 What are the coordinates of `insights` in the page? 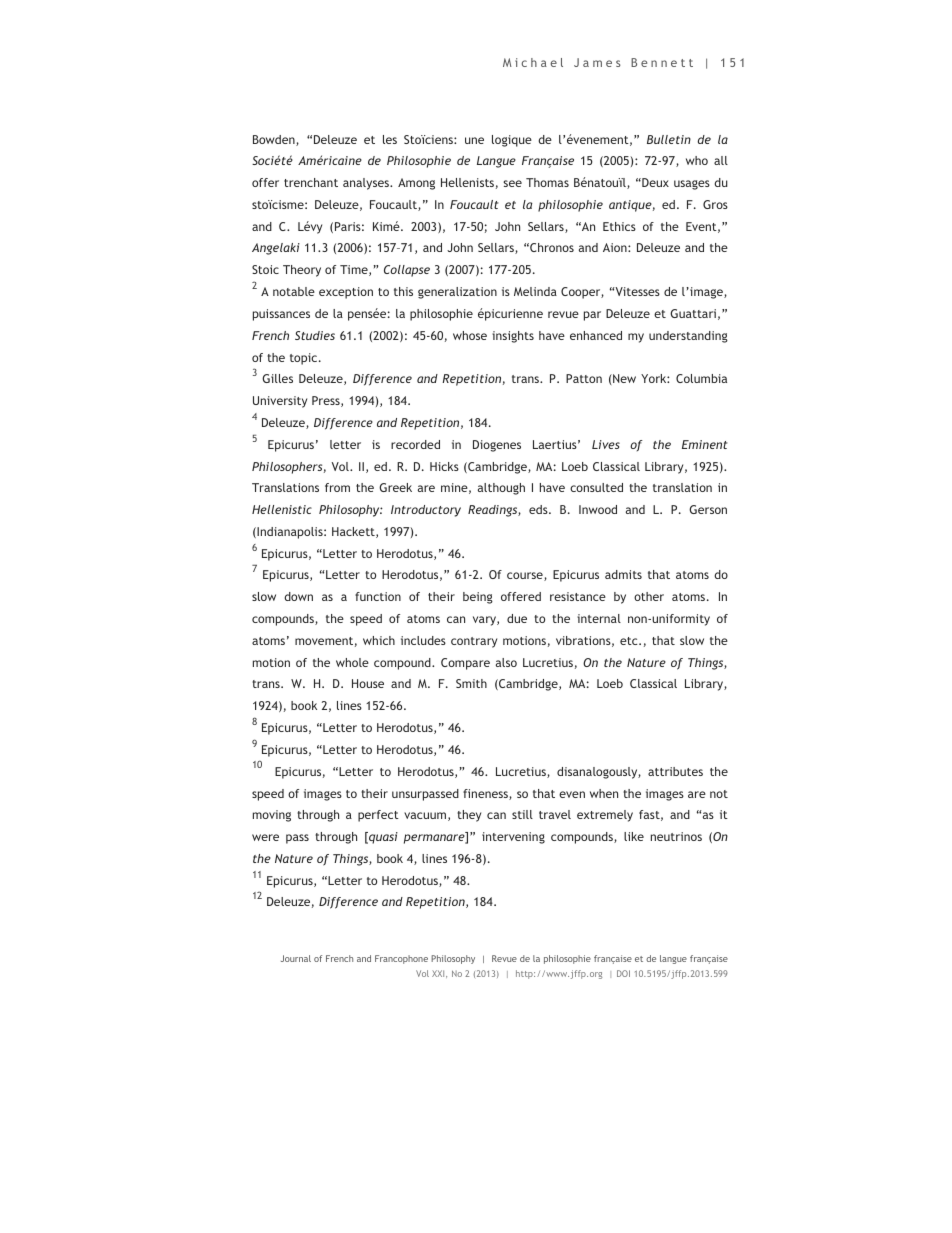 It's located at (513, 337).
